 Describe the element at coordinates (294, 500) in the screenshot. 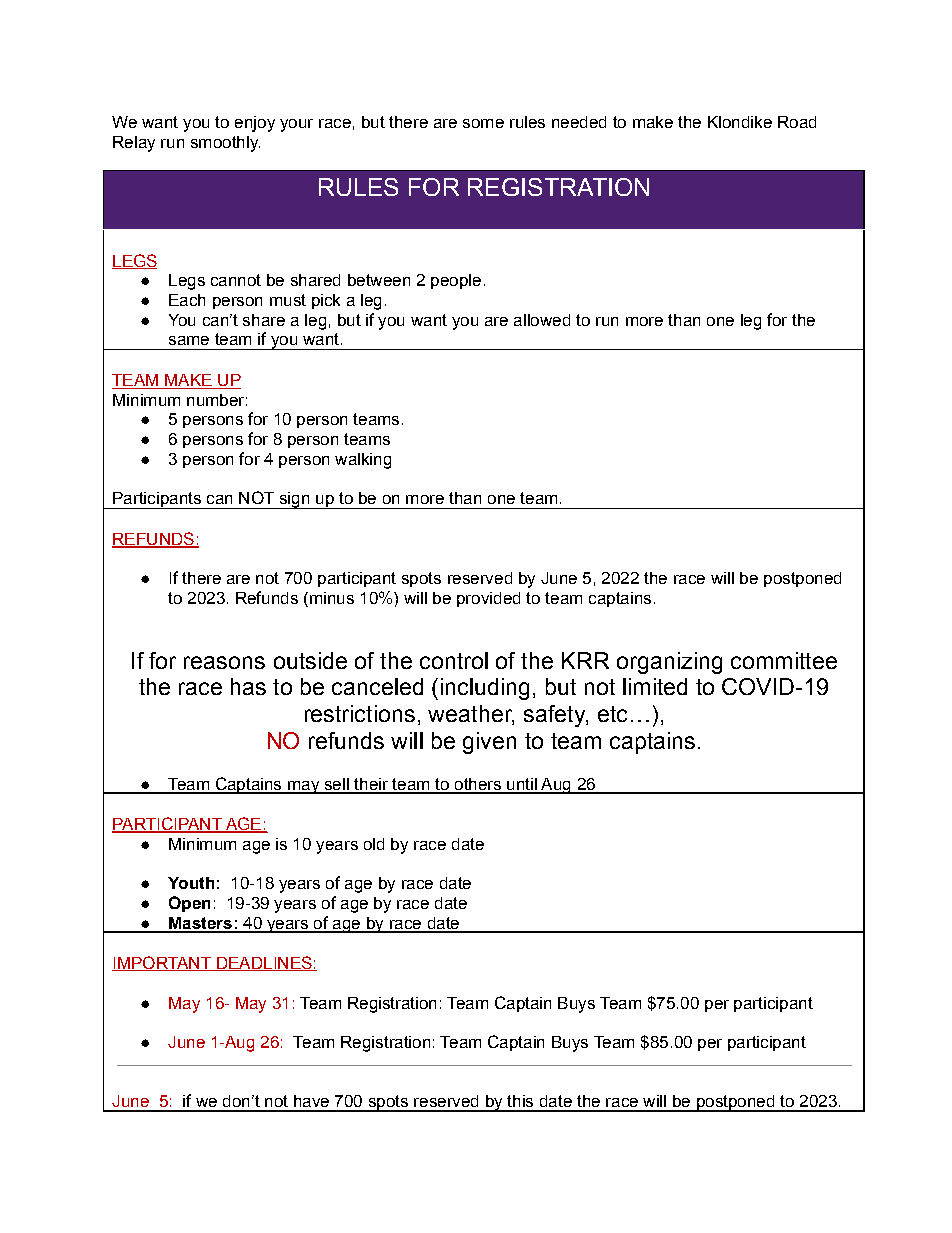

I see `sign` at that location.
